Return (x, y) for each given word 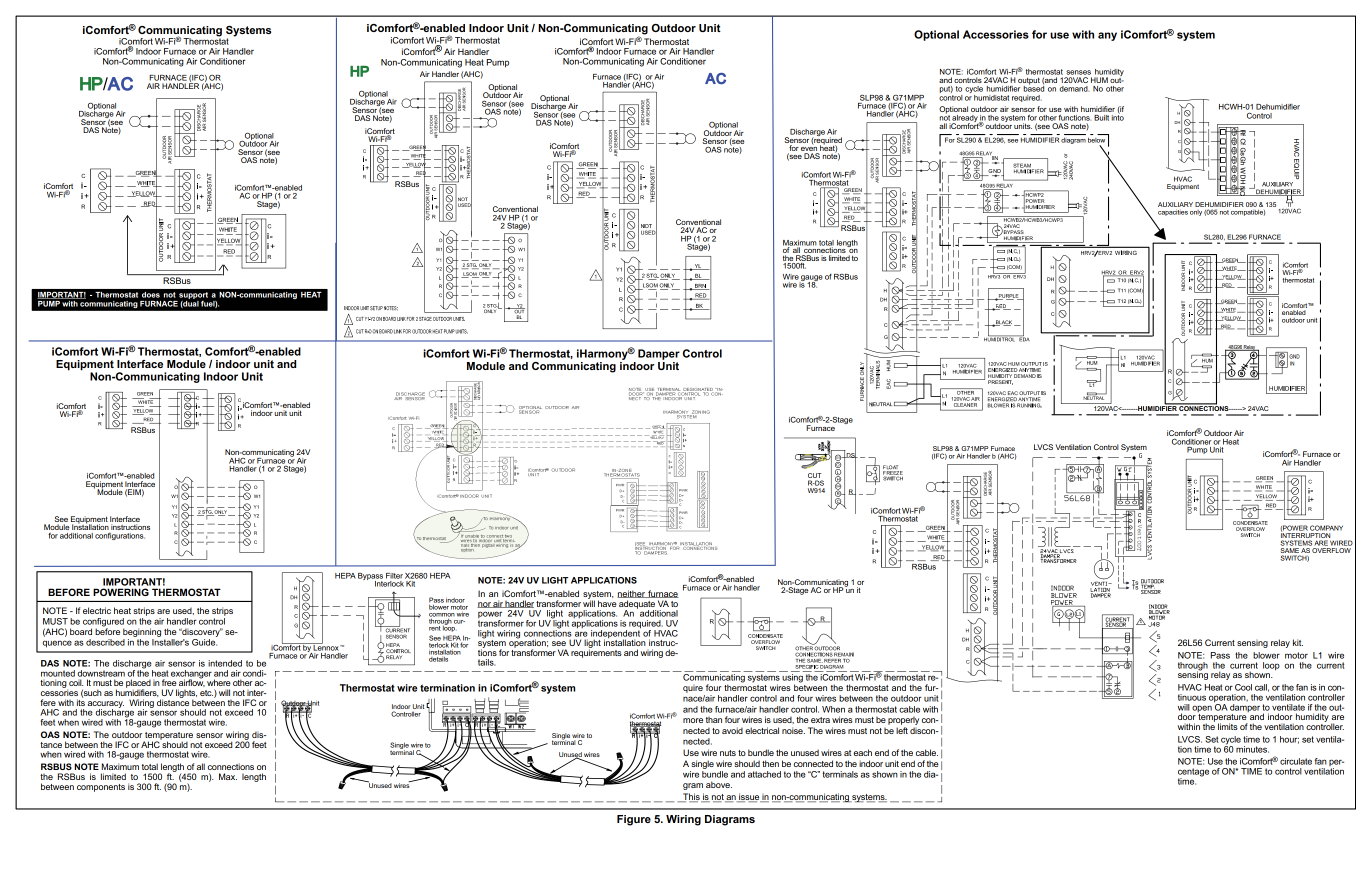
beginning (142, 632)
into (1118, 116)
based (1034, 88)
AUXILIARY (1175, 204)
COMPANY (1326, 528)
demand (1074, 89)
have (607, 603)
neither (632, 594)
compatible (1248, 212)
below (1096, 140)
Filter (394, 576)
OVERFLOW (1331, 550)
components (101, 788)
